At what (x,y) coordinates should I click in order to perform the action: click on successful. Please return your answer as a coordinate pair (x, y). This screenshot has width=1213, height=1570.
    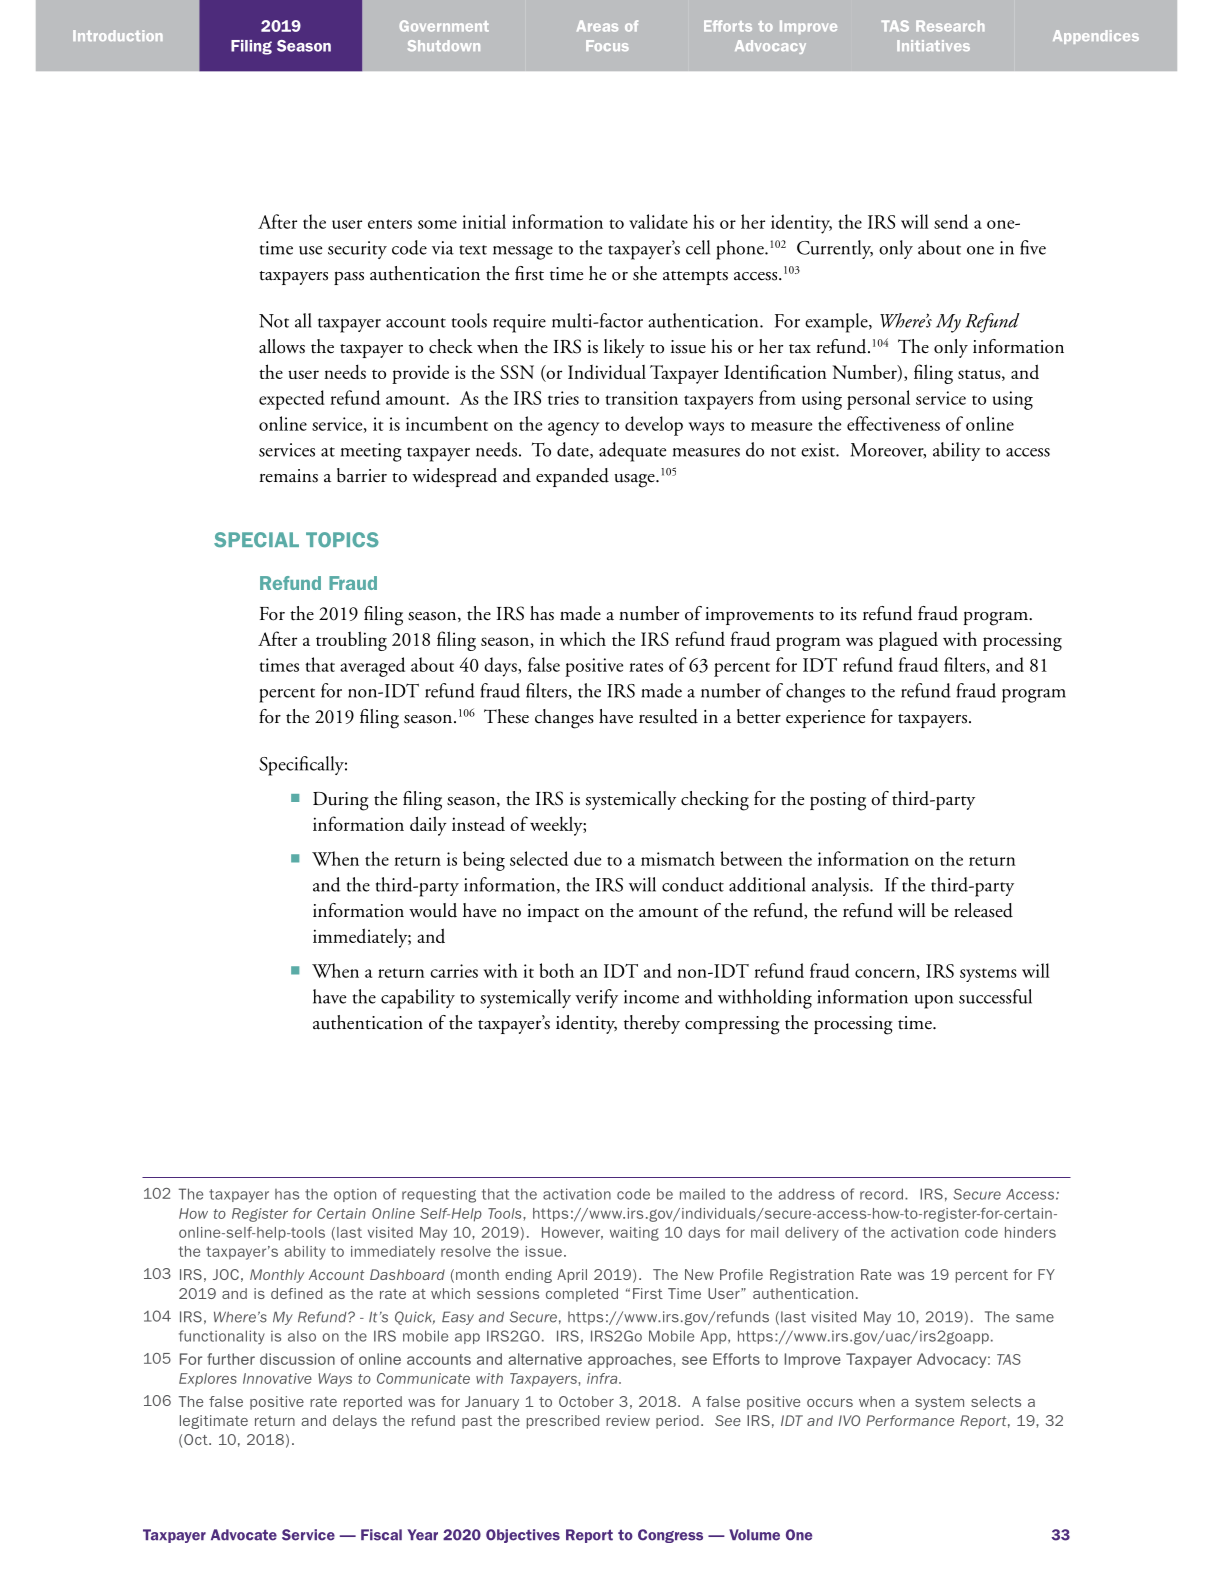
    Looking at the image, I should click on (995, 996).
